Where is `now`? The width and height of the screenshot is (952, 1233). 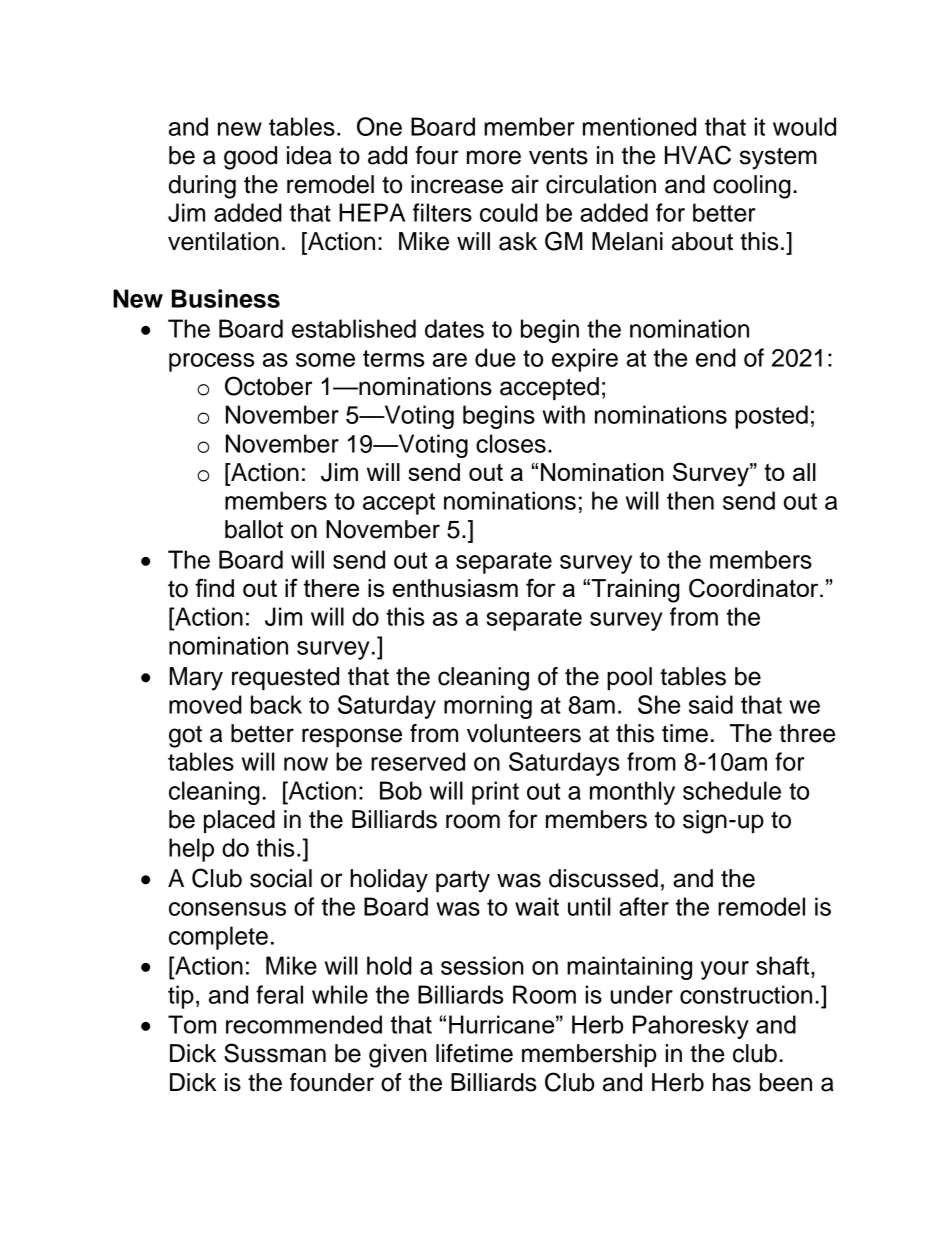
now is located at coordinates (306, 764).
